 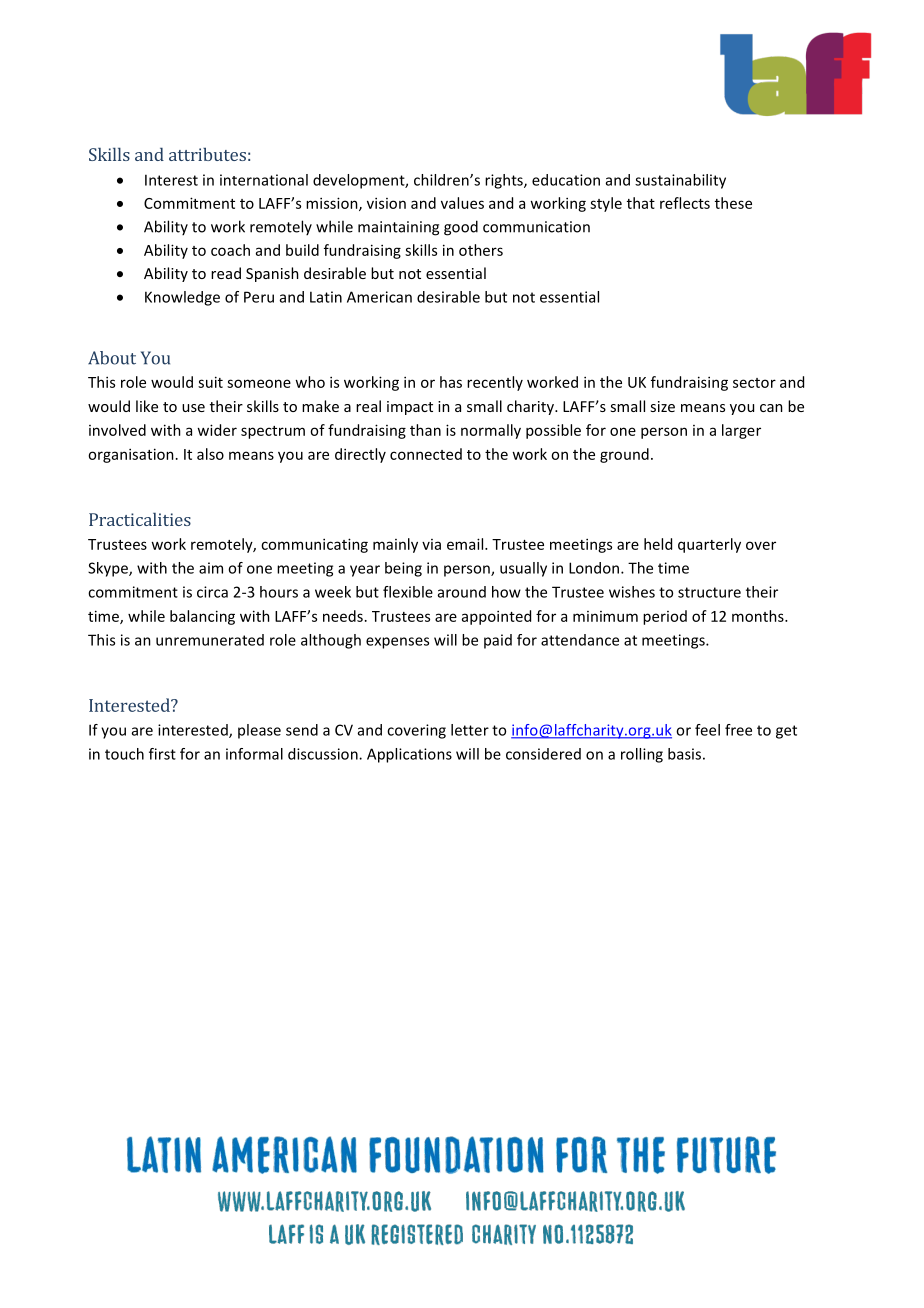 What do you see at coordinates (505, 181) in the document?
I see `rights` at bounding box center [505, 181].
